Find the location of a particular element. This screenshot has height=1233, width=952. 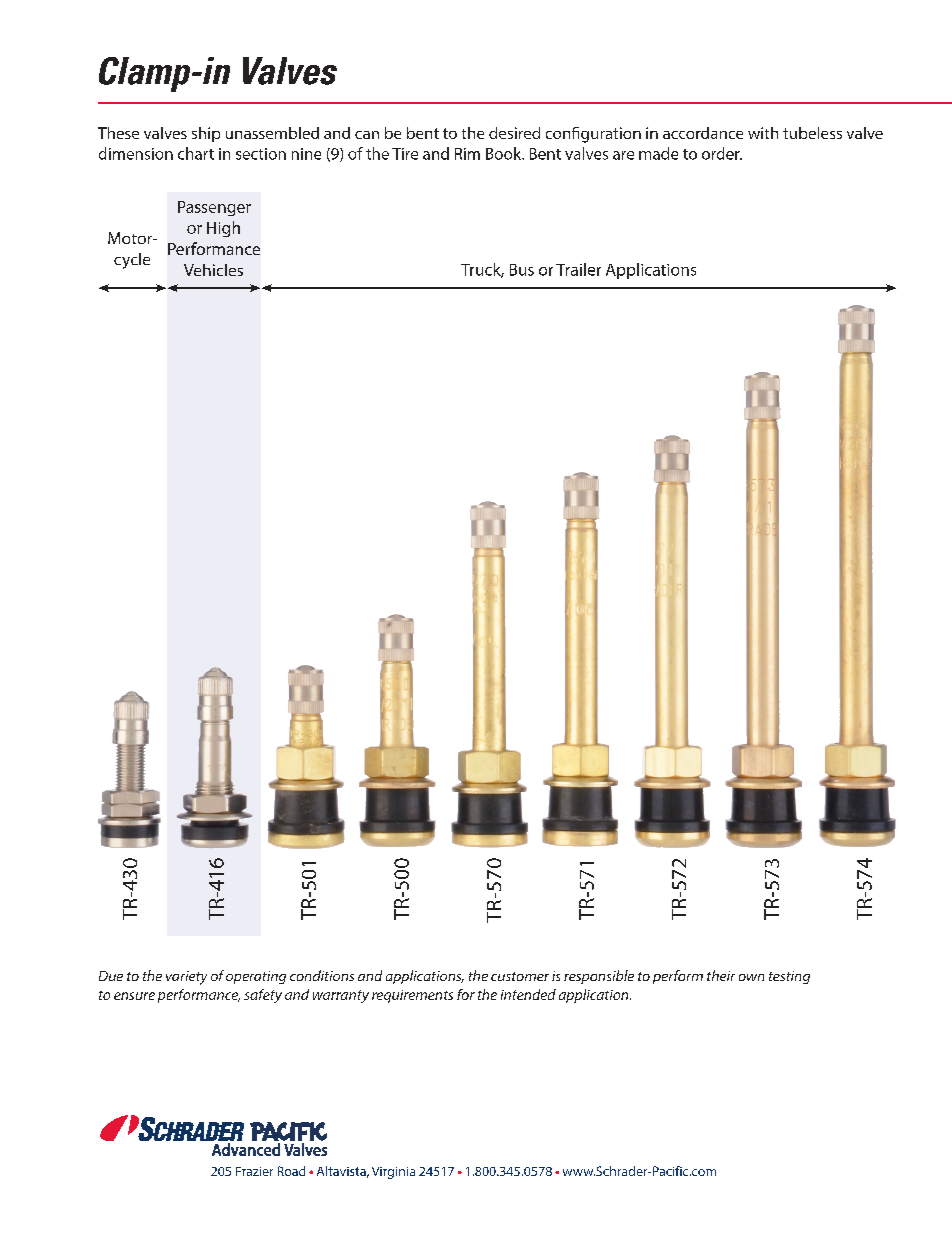

Trailer is located at coordinates (578, 269).
